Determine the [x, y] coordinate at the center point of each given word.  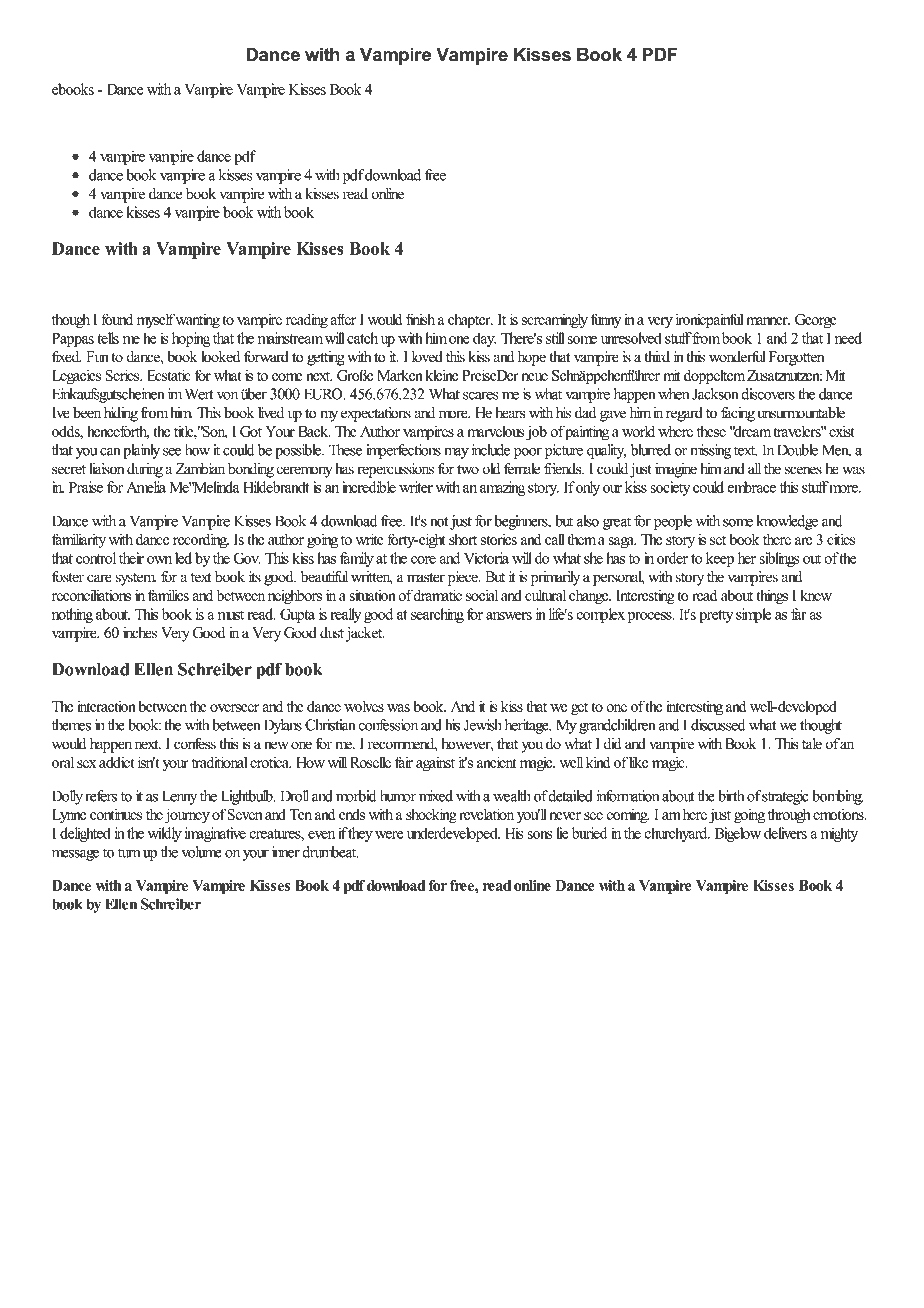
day [484, 339]
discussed [718, 725]
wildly [164, 834]
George [816, 321]
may [456, 453]
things [772, 597]
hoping [191, 339]
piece [464, 578]
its [255, 577]
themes [71, 725]
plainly [141, 451]
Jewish [483, 725]
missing [710, 451]
